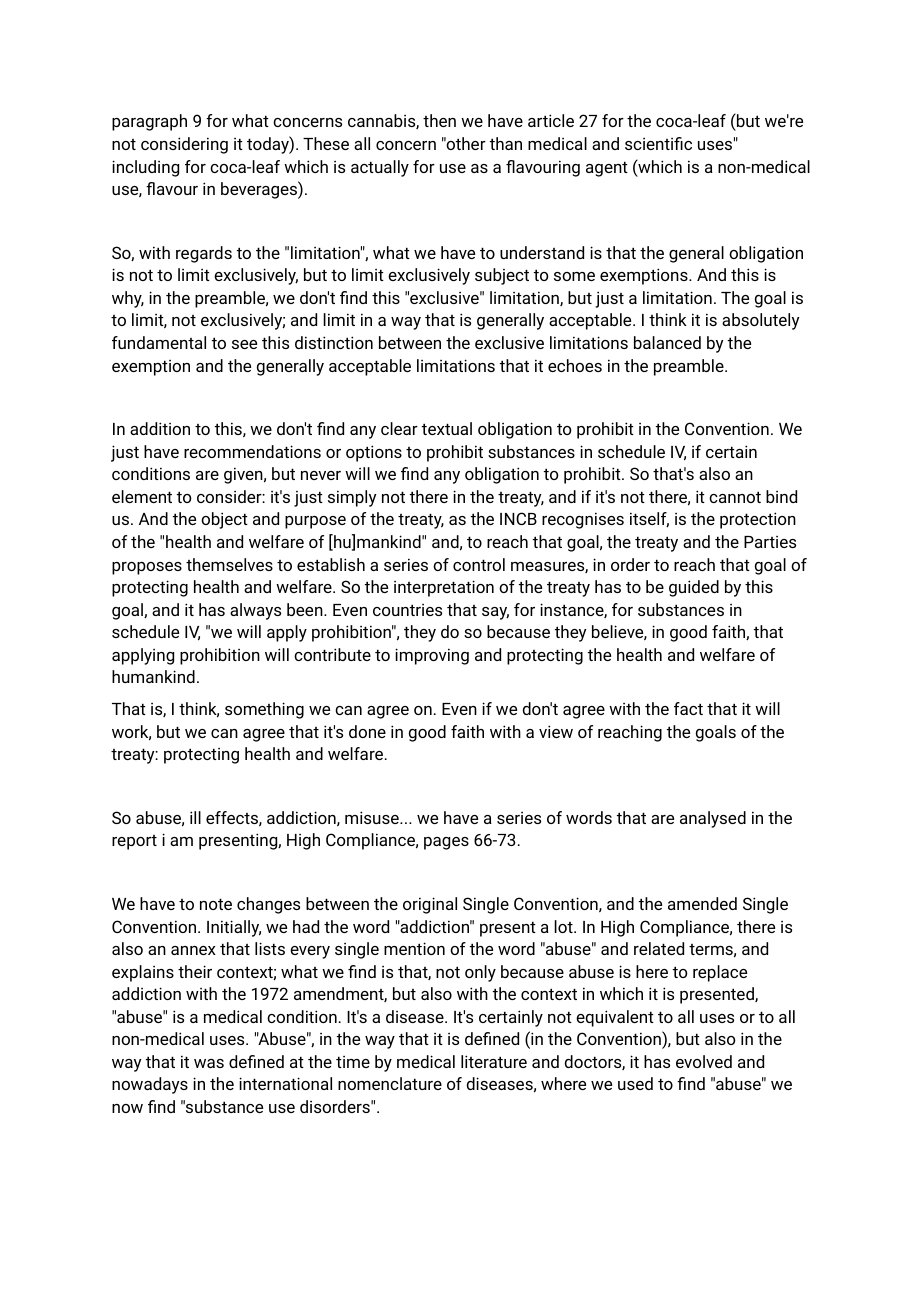 The image size is (924, 1307). I want to click on pages, so click(446, 843).
